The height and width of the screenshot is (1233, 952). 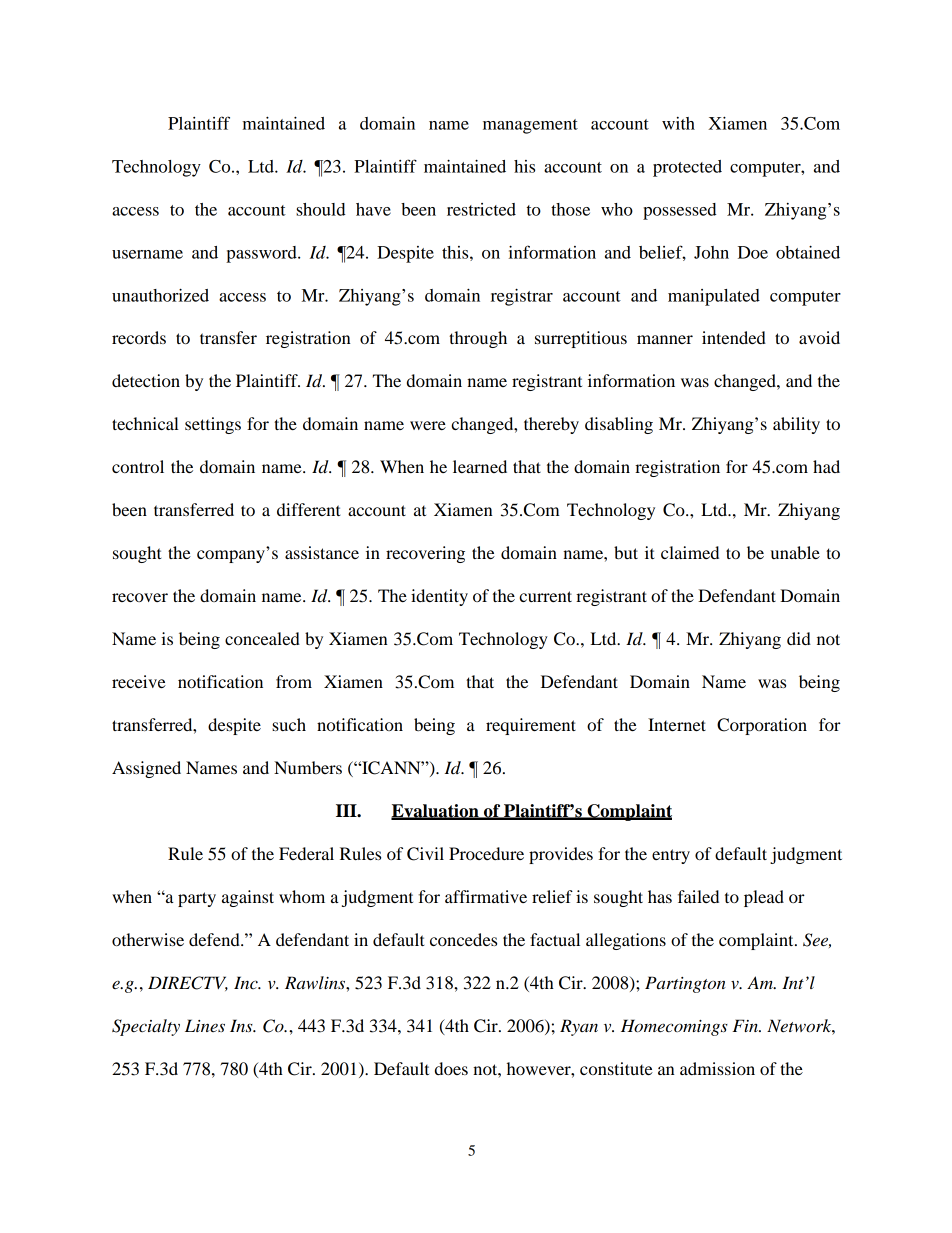 I want to click on Evaluation, so click(x=436, y=811).
